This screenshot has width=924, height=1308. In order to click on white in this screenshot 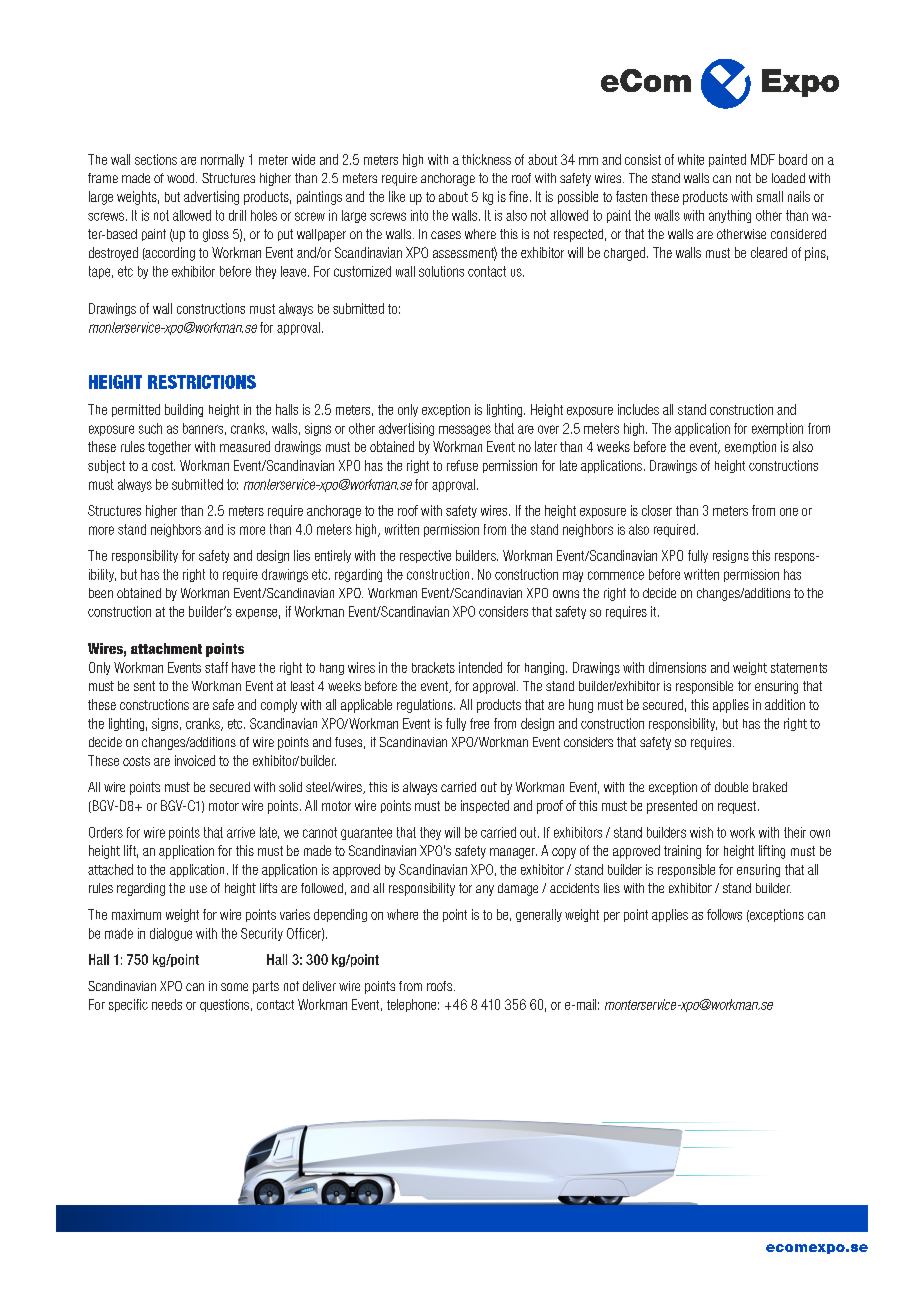, I will do `click(691, 159)`.
